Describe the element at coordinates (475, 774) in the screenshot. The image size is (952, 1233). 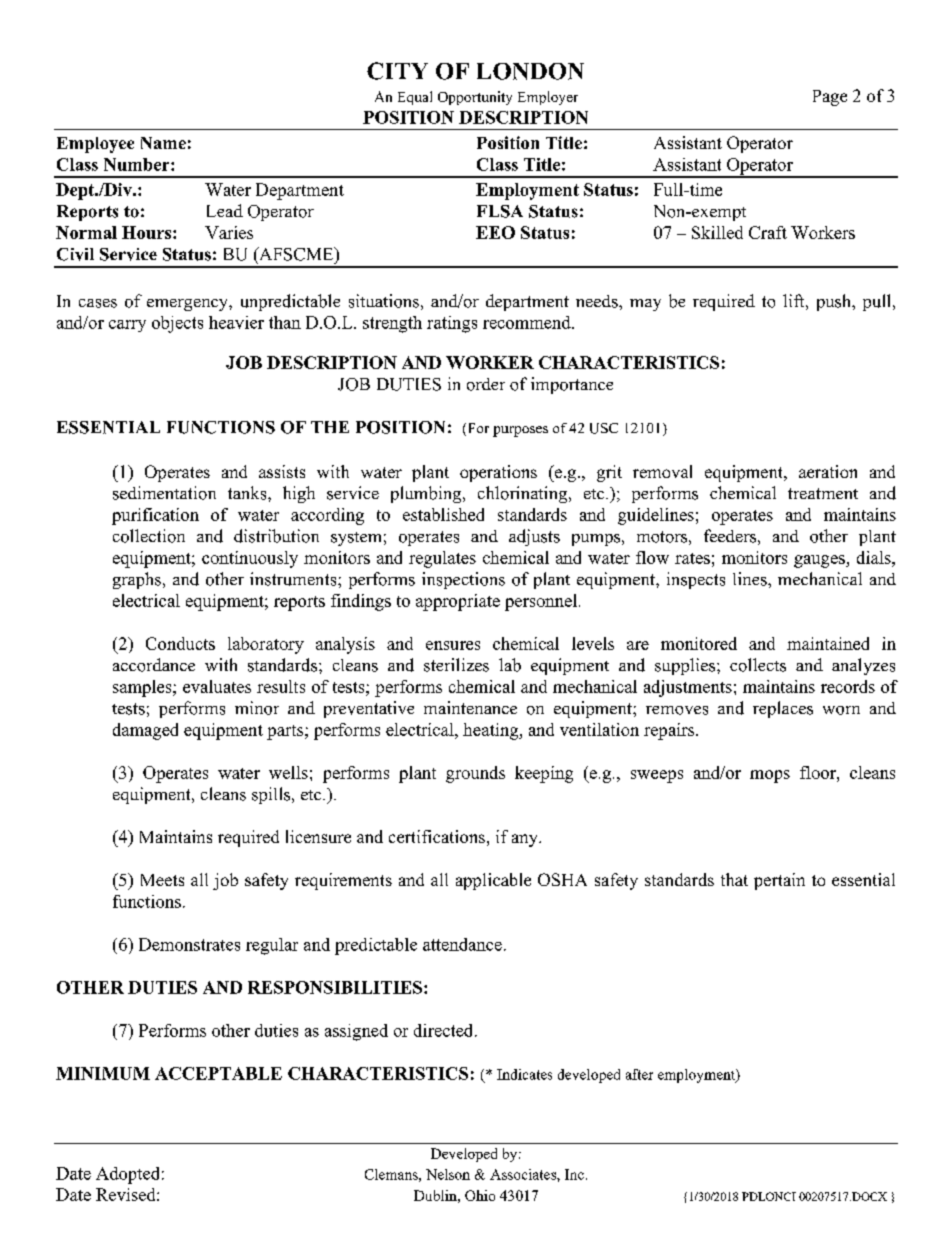
I see `grounds` at that location.
